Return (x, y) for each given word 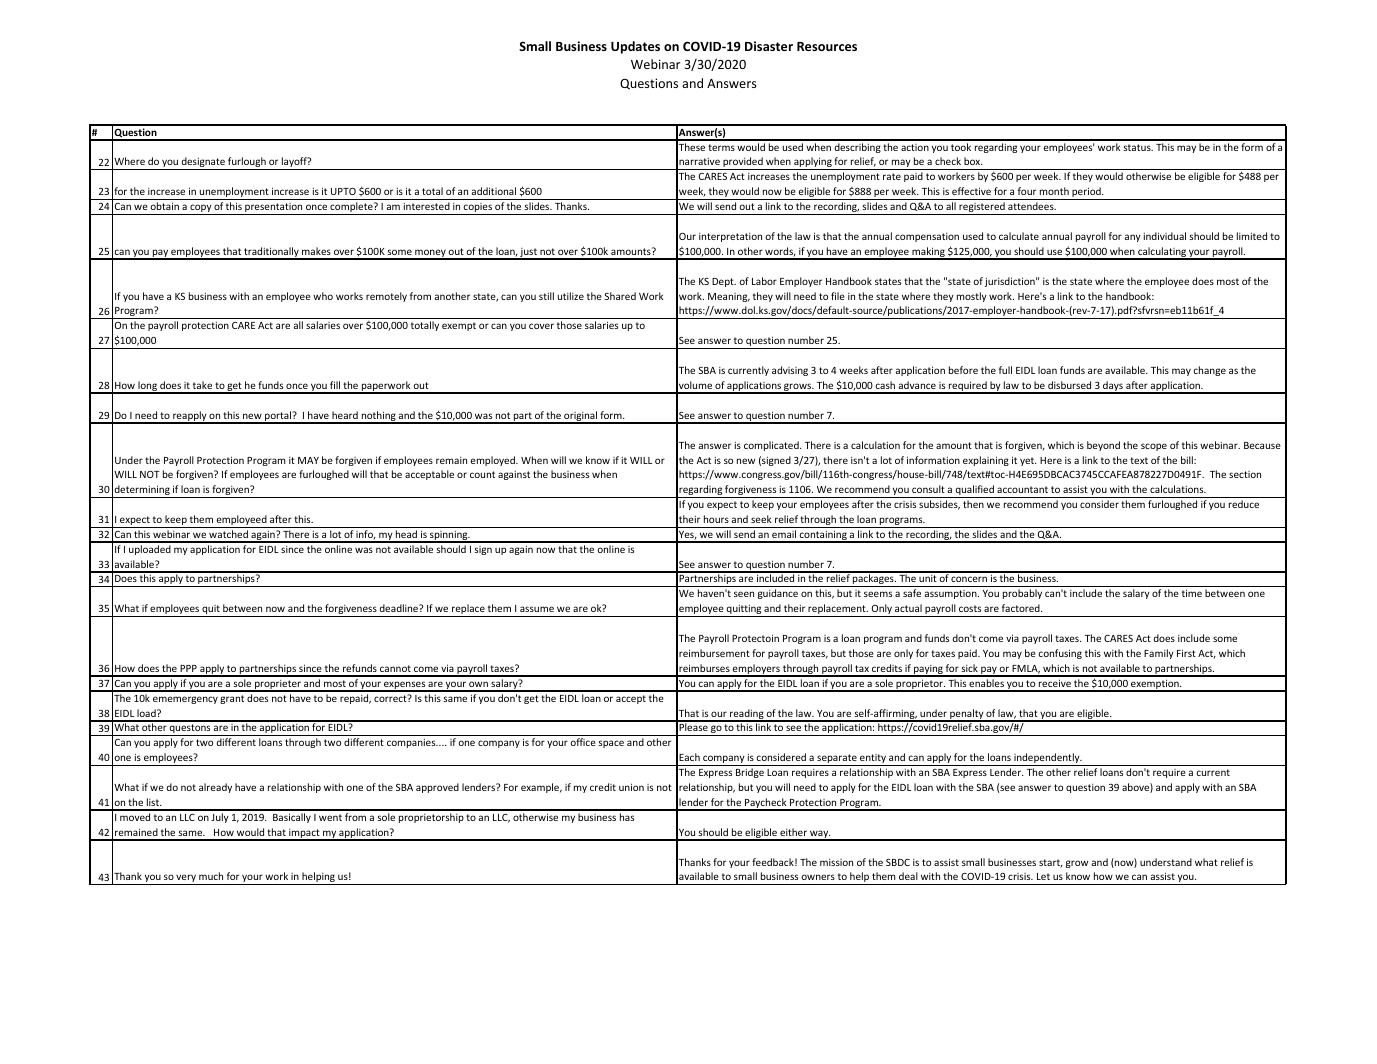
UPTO (343, 191)
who (323, 296)
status (1138, 147)
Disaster (769, 46)
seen (744, 594)
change (1209, 371)
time (1192, 593)
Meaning (729, 297)
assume (537, 609)
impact (304, 835)
